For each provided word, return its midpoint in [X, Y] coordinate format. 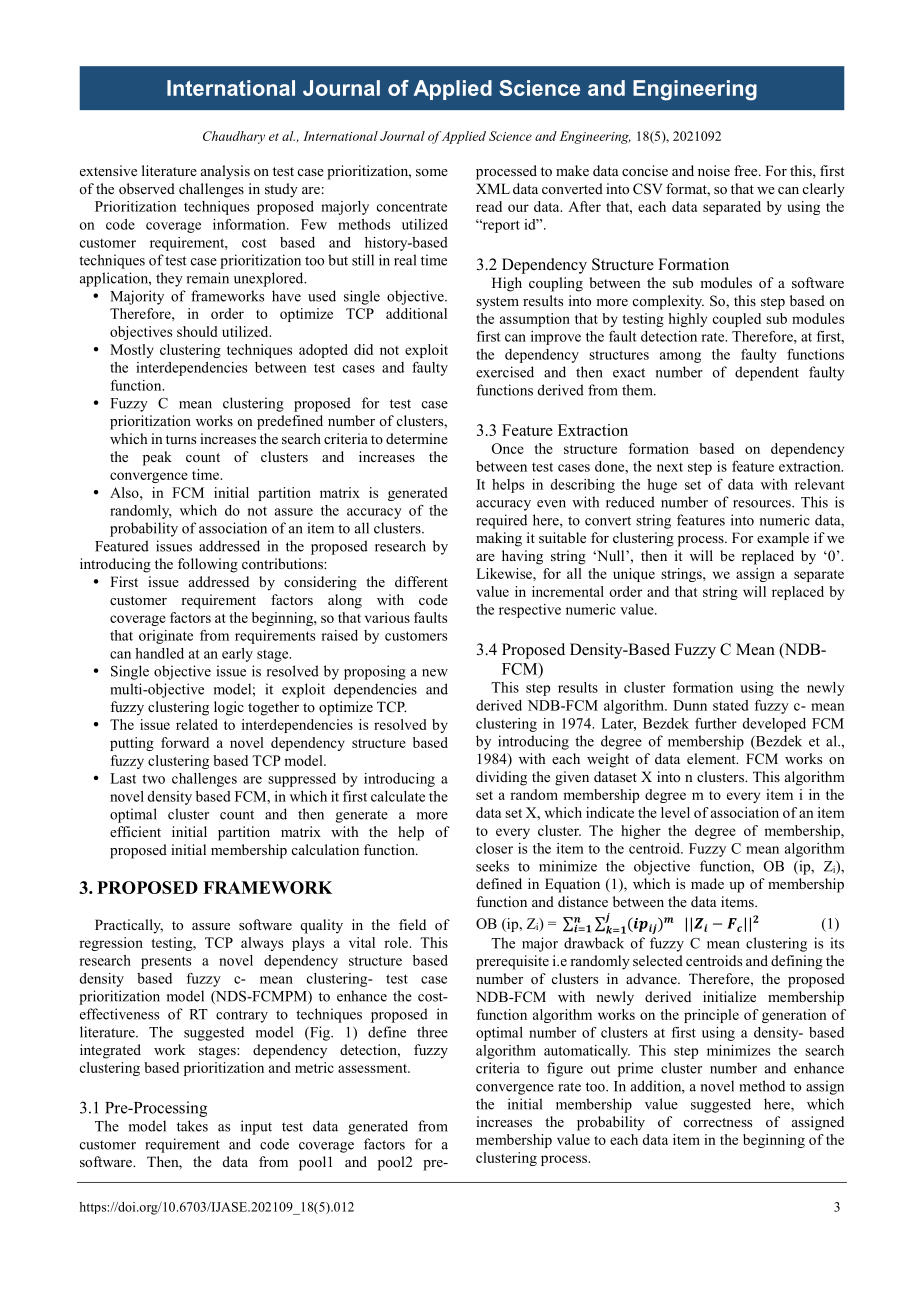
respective [530, 611]
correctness [718, 1122]
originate [166, 637]
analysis [225, 172]
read [489, 206]
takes [192, 1126]
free [747, 170]
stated [731, 705]
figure [565, 1069]
